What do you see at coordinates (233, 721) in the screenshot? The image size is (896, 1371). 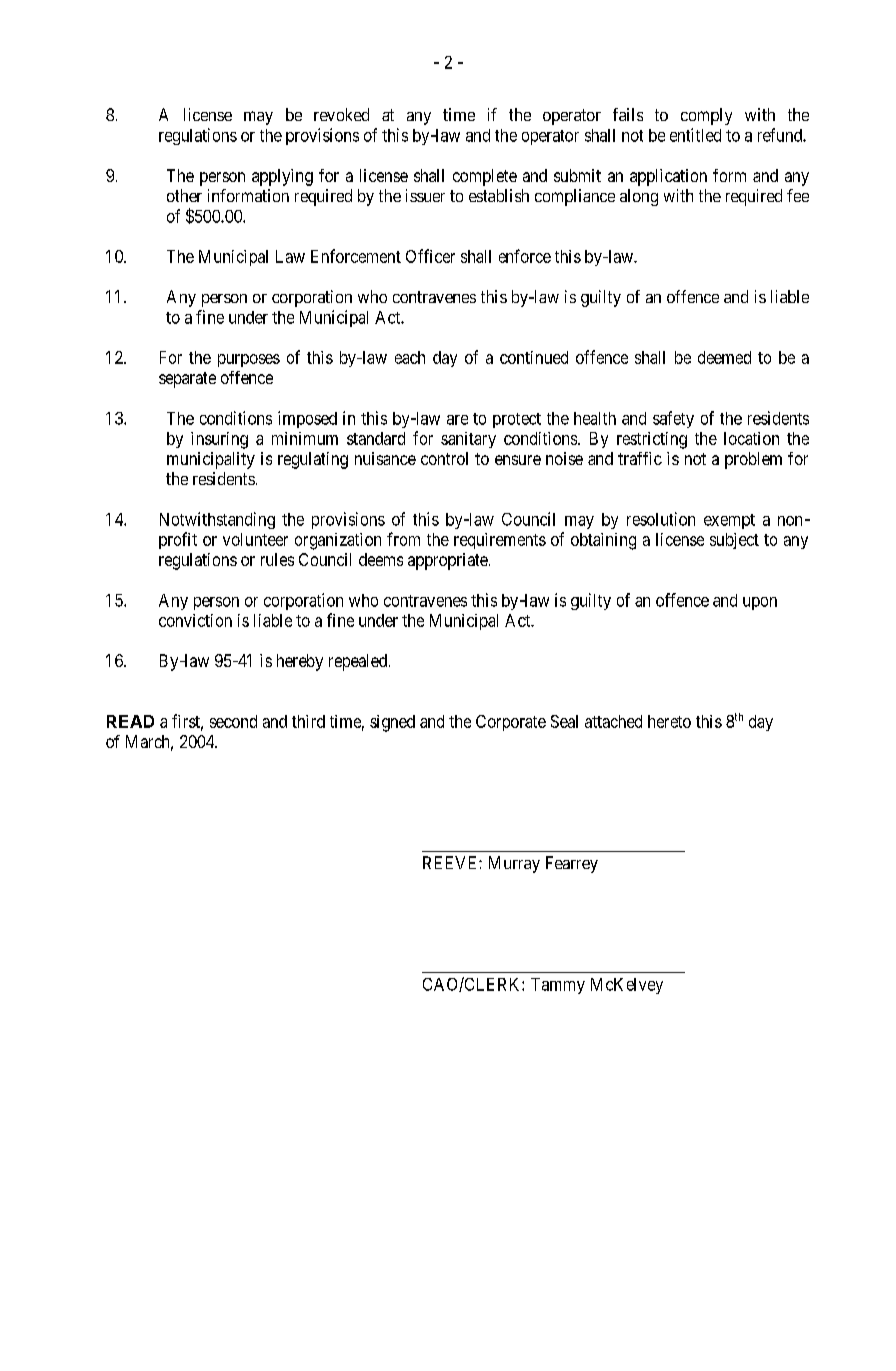 I see `second` at bounding box center [233, 721].
